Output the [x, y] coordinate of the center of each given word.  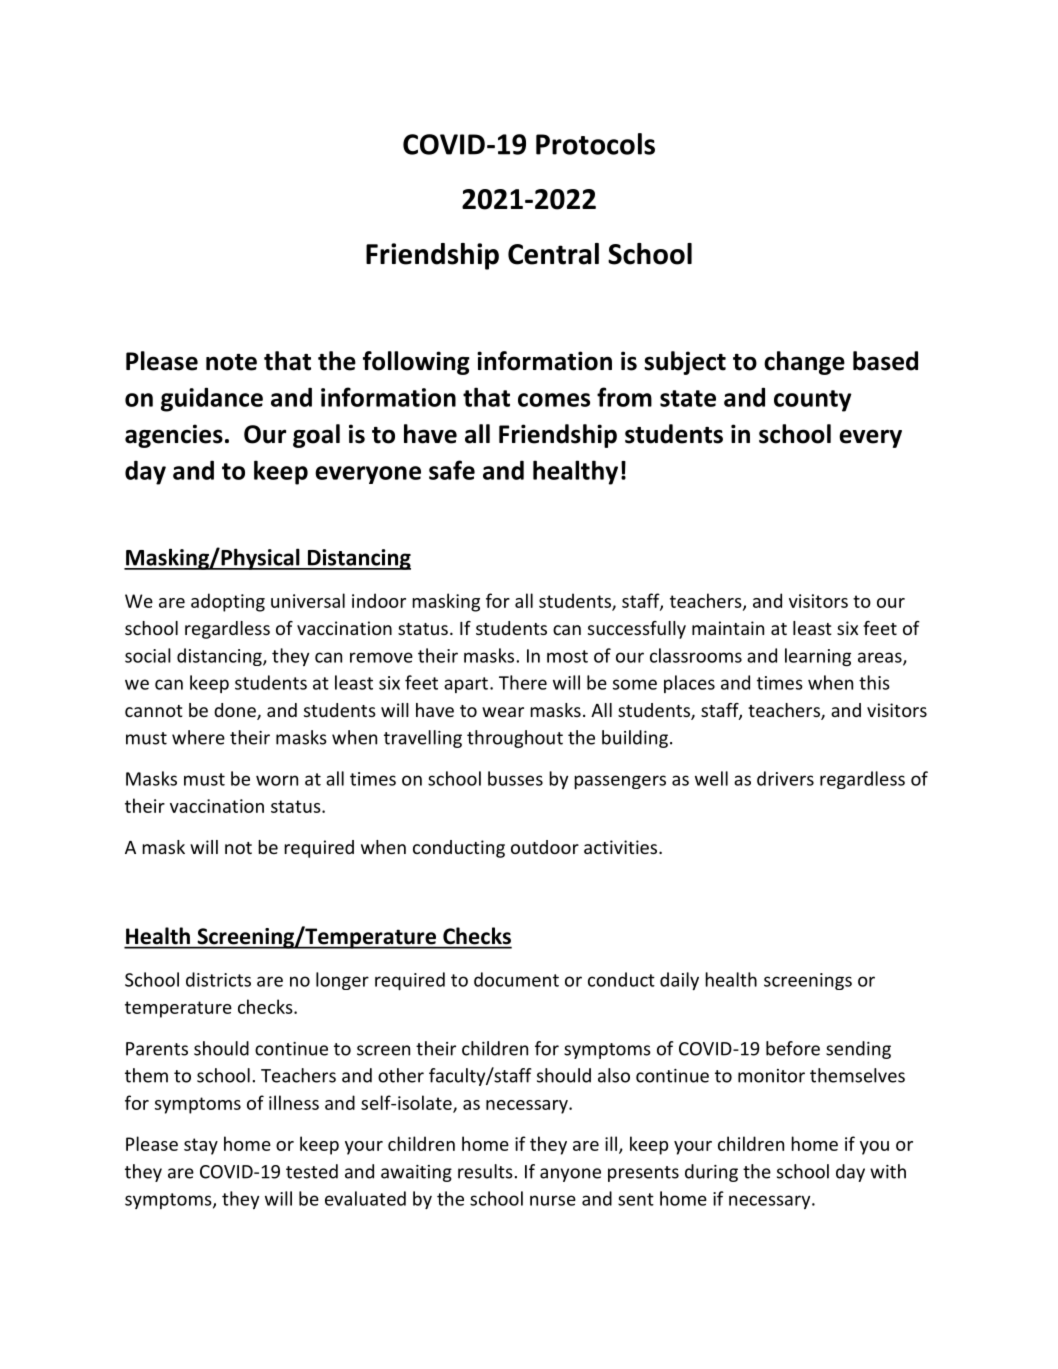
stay [201, 1146]
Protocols [595, 144]
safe [452, 470]
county [813, 401]
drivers [785, 778]
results [485, 1171]
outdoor [545, 847]
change [804, 363]
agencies [174, 436]
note [231, 362]
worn [277, 780]
